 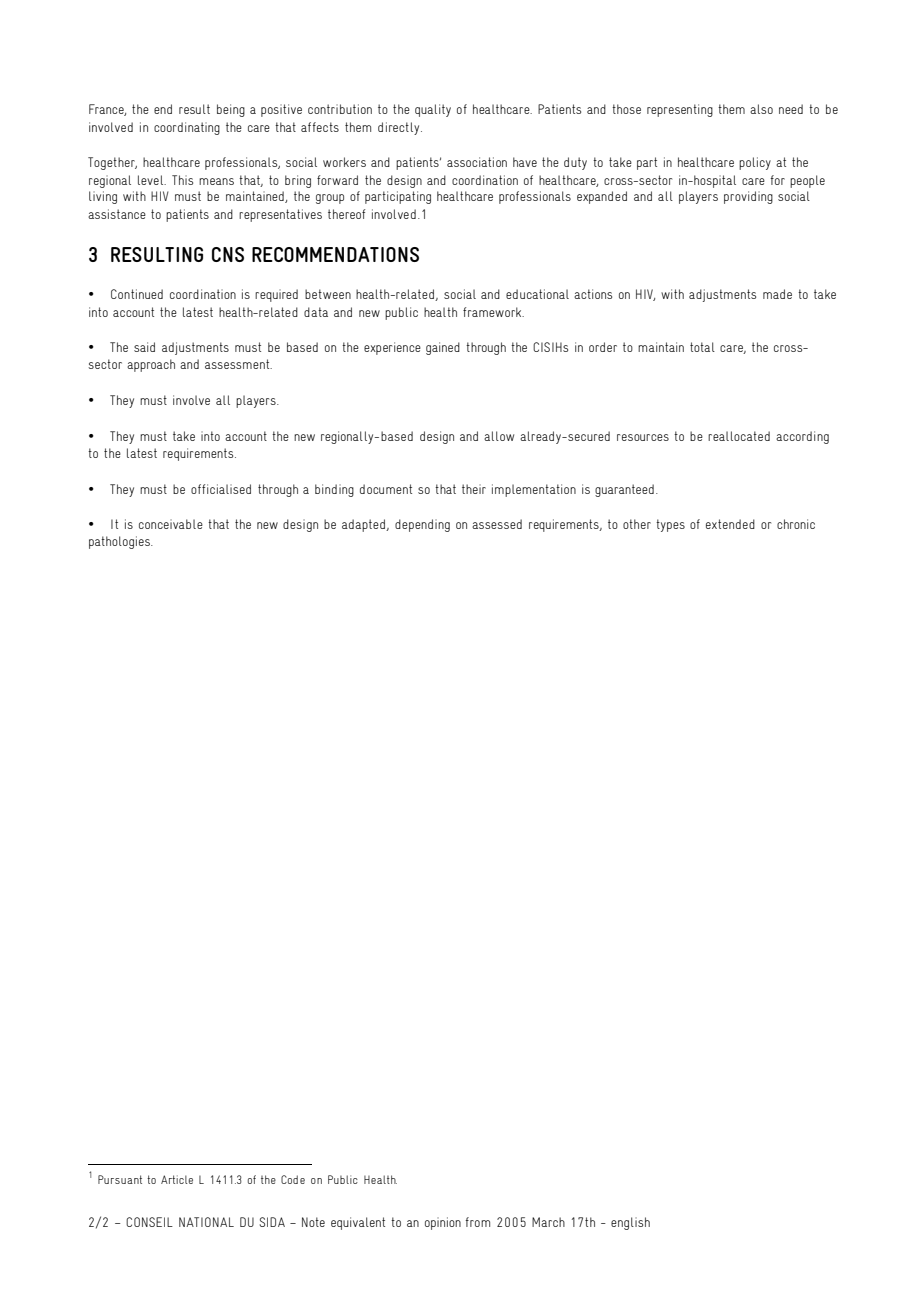 What do you see at coordinates (443, 1223) in the page?
I see `opinion` at bounding box center [443, 1223].
